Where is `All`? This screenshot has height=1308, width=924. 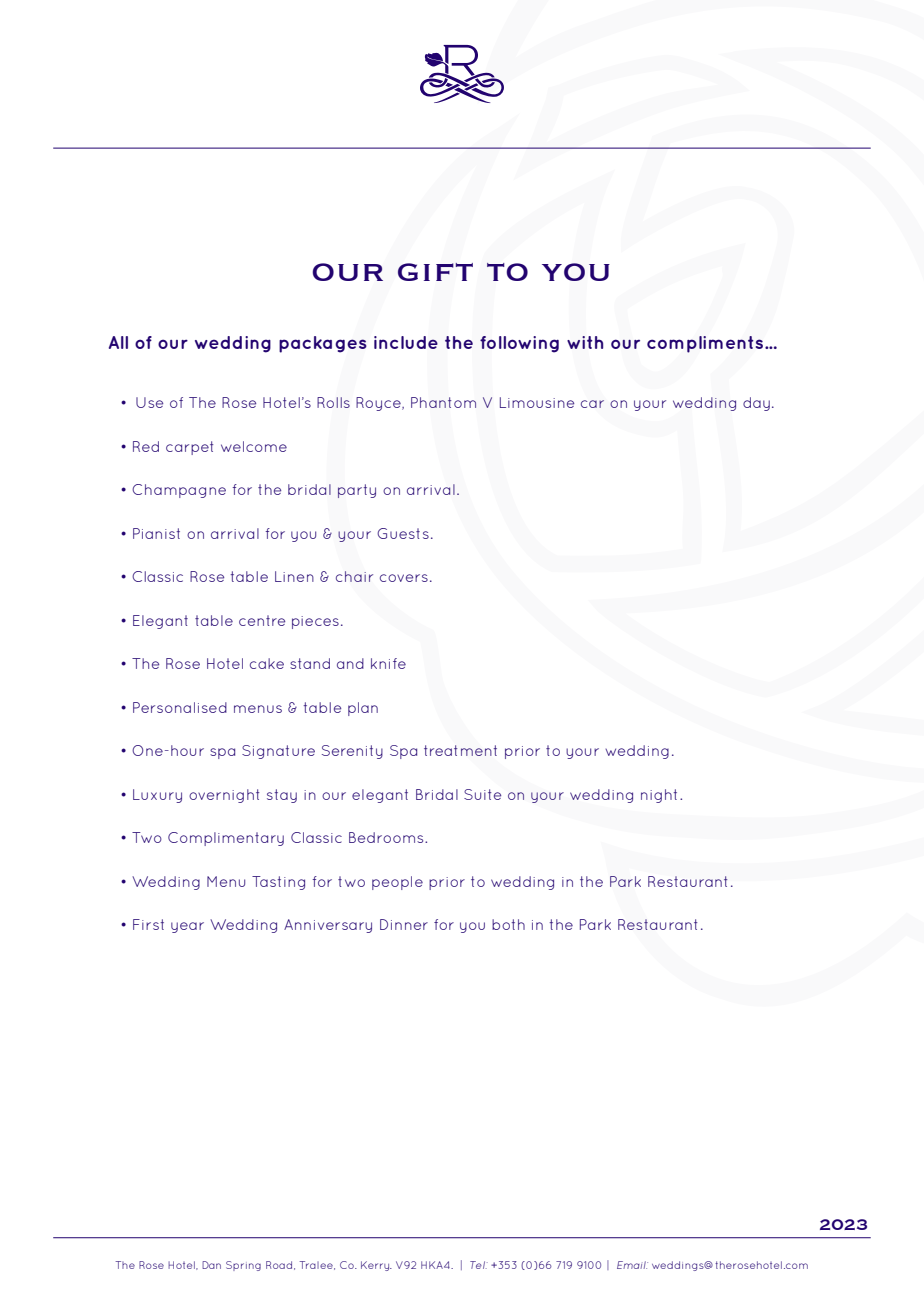
All is located at coordinates (118, 342).
